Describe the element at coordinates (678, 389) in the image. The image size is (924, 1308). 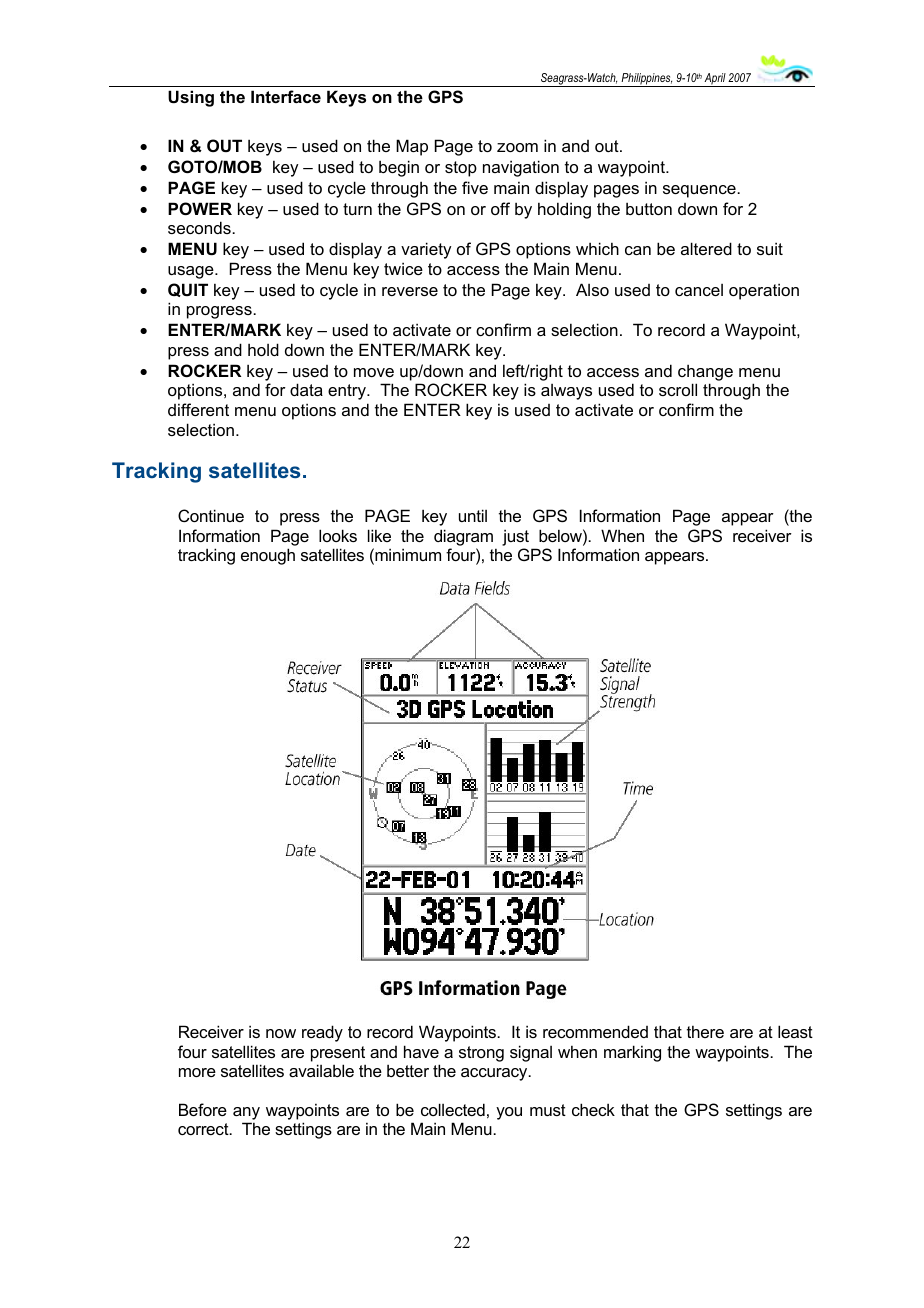
I see `scroll` at that location.
